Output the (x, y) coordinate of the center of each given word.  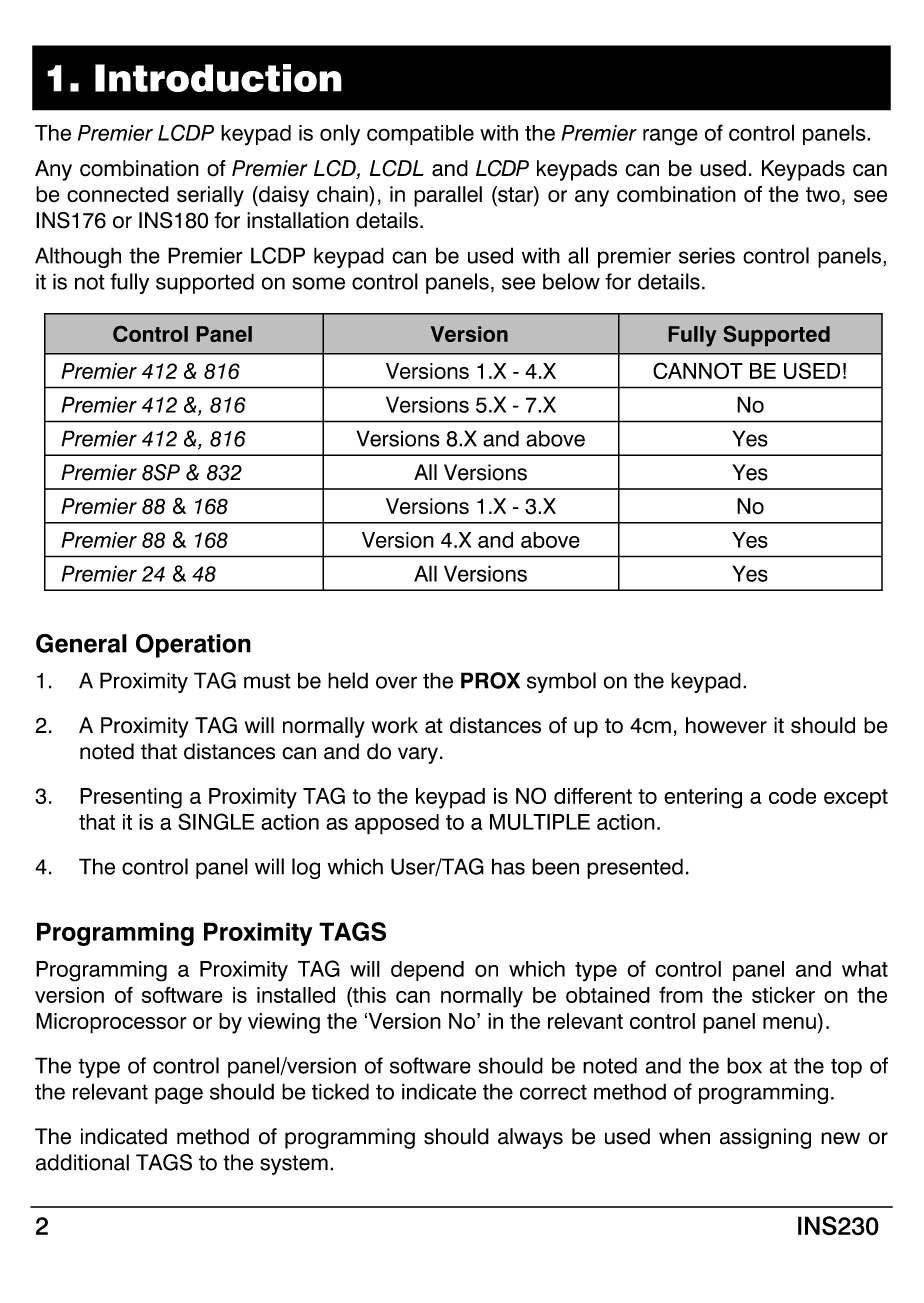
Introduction (218, 78)
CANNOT (698, 370)
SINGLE (216, 821)
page (179, 1095)
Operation (193, 646)
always (530, 1138)
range (670, 137)
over (396, 682)
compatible (420, 134)
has (508, 866)
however (726, 725)
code (792, 796)
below (571, 281)
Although (78, 257)
